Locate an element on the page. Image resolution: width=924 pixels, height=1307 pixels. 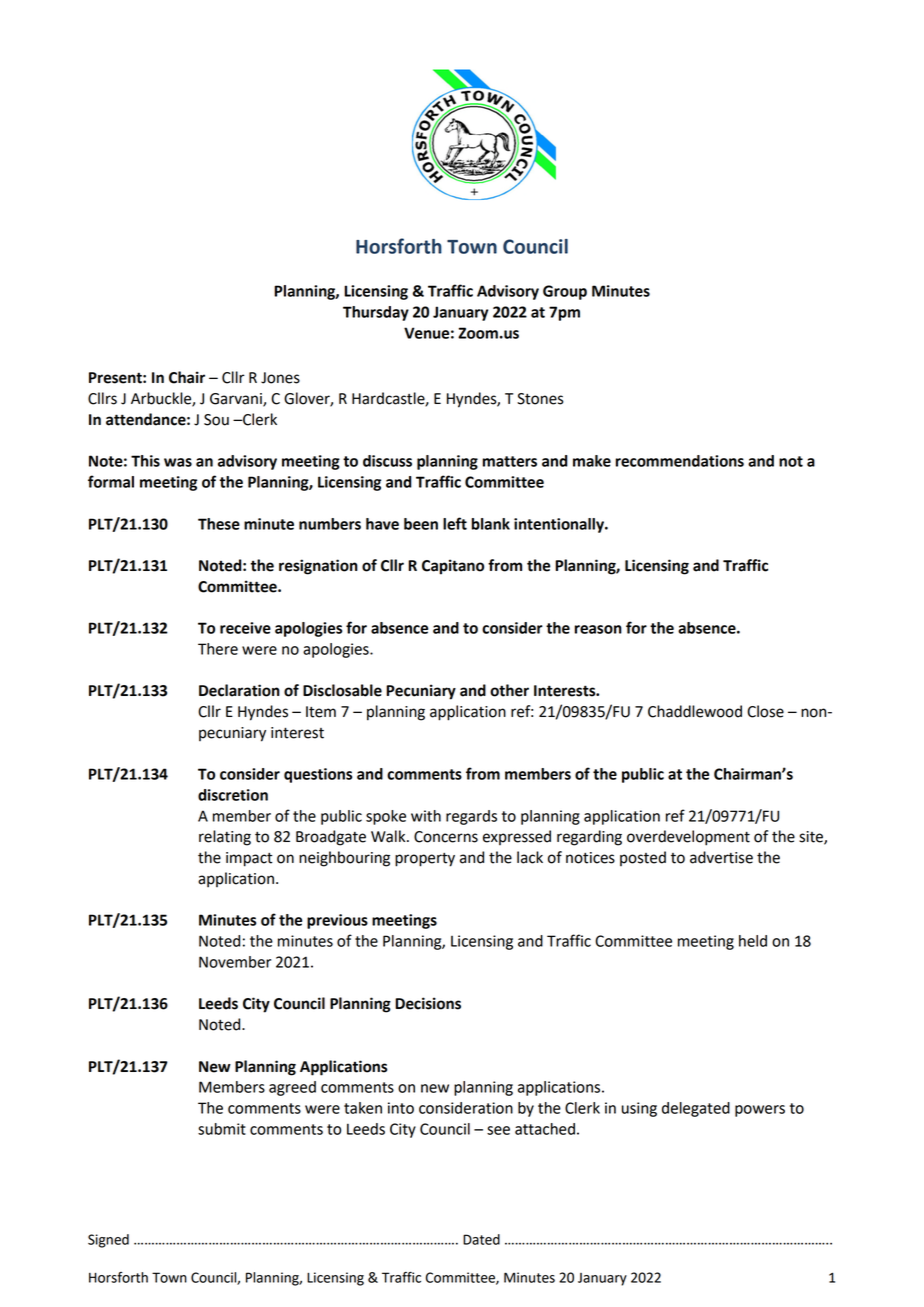
These is located at coordinates (219, 524).
